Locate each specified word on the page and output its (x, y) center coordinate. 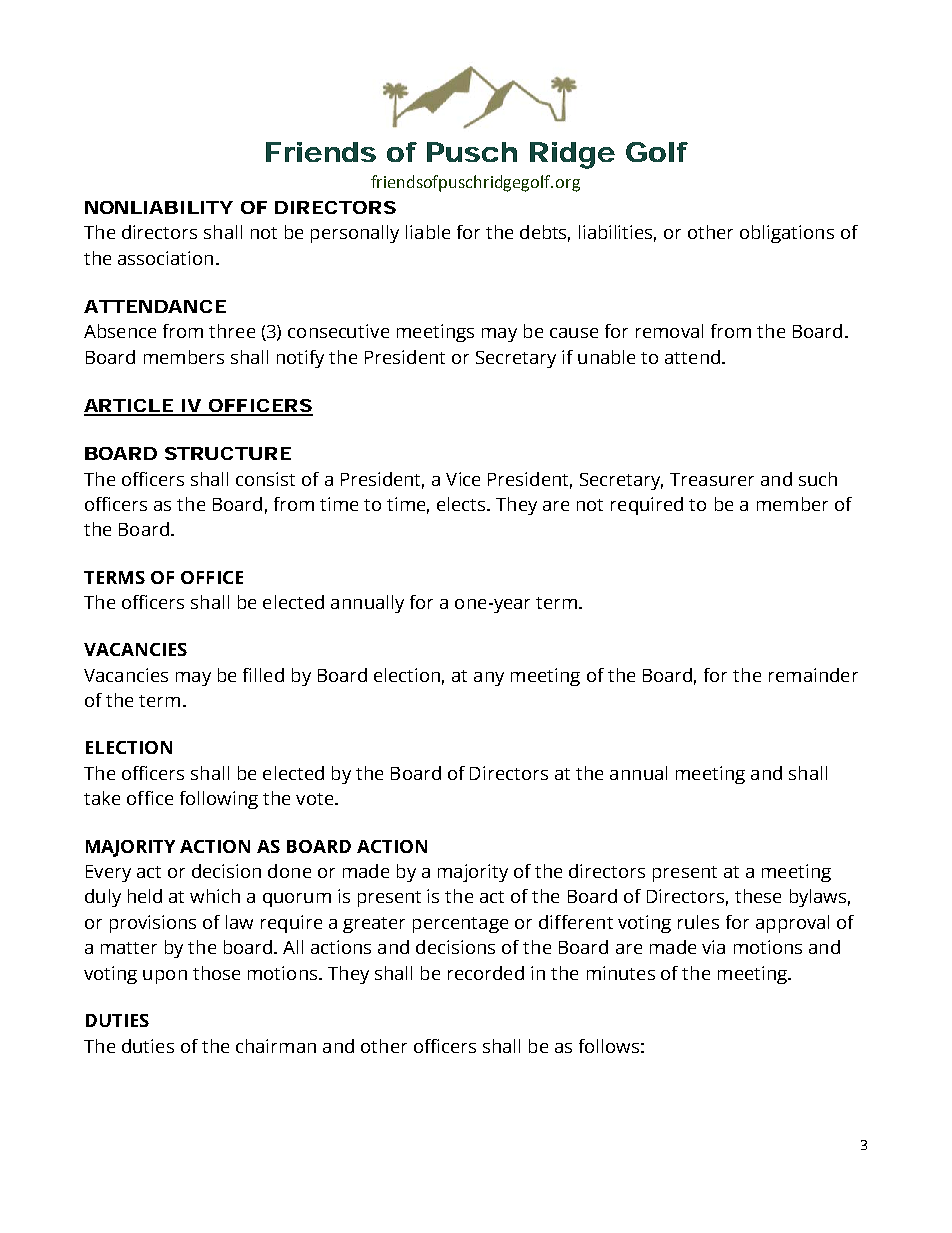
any (489, 679)
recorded (486, 973)
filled (263, 675)
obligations (787, 234)
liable (428, 232)
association (165, 258)
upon (165, 977)
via (713, 947)
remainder (813, 675)
